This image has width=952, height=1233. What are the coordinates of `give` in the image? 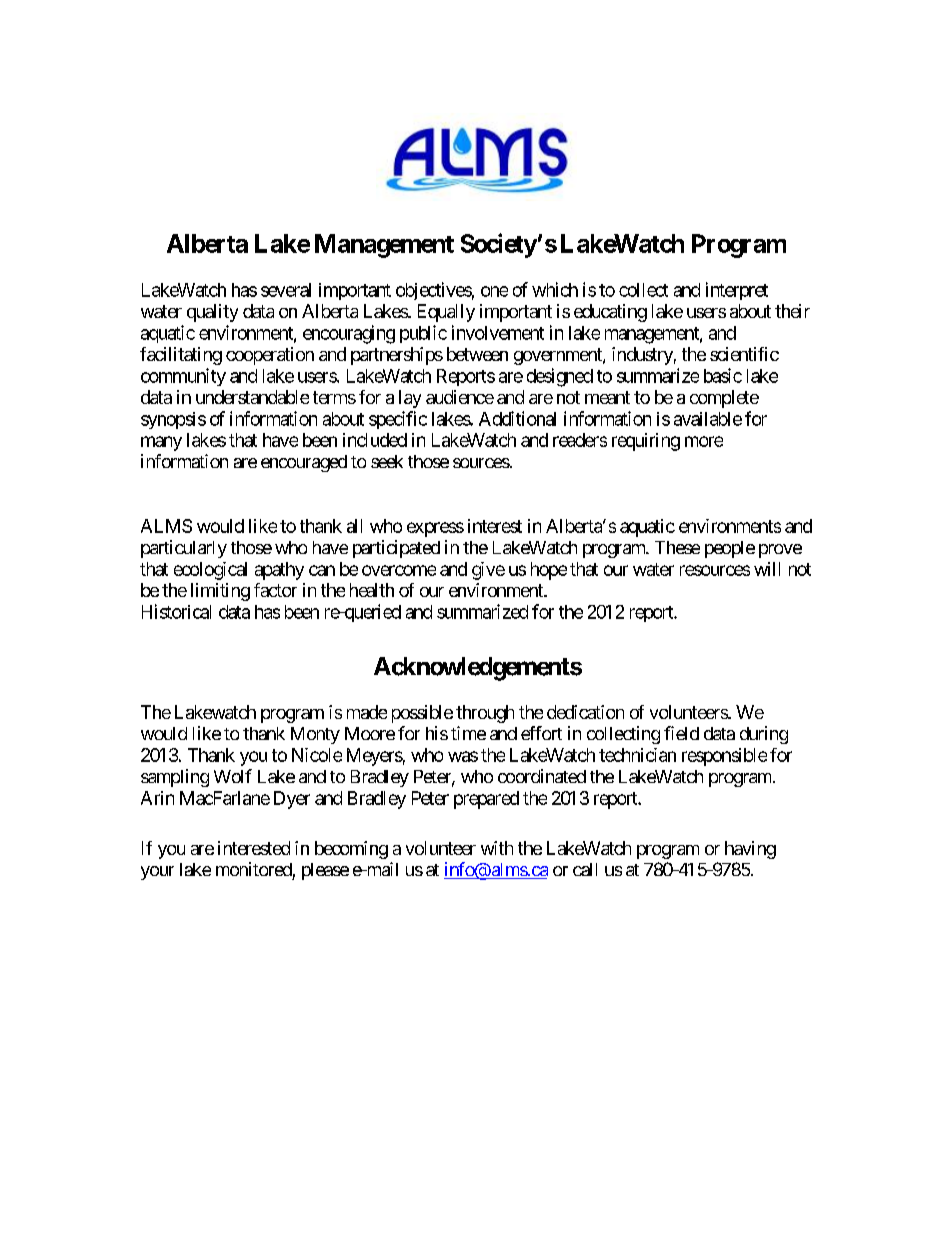 It's located at (488, 571).
